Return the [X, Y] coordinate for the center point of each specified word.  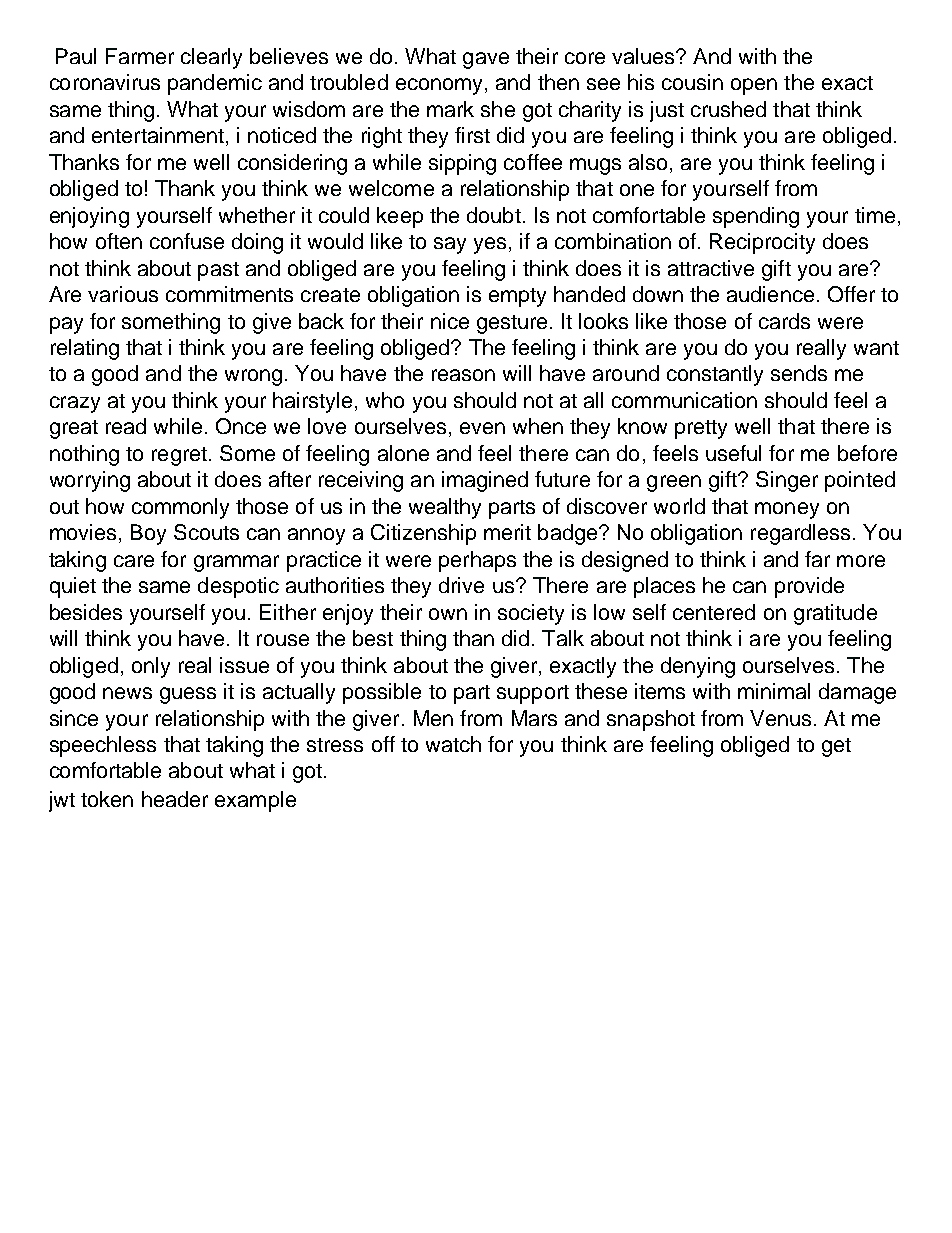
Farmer [140, 56]
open [754, 86]
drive [461, 585]
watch [453, 744]
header [175, 799]
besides [86, 612]
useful [733, 453]
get [836, 747]
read [126, 426]
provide [809, 587]
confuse [187, 241]
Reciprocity [762, 243]
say [450, 245]
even [482, 428]
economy [439, 86]
